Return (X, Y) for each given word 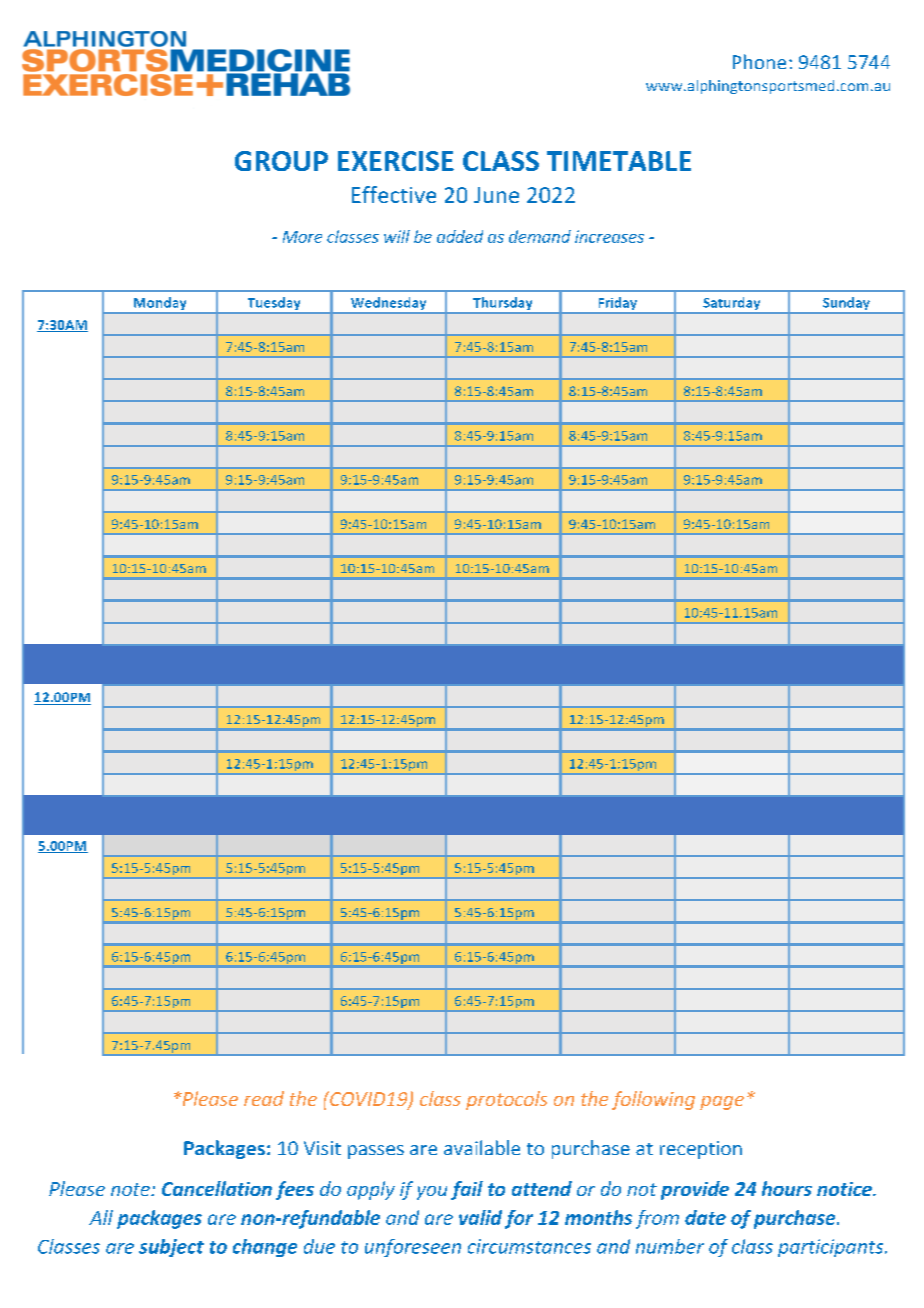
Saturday (732, 305)
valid (480, 1217)
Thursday (503, 305)
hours (787, 1188)
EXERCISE (396, 161)
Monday (160, 305)
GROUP (281, 161)
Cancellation (217, 1188)
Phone (759, 61)
